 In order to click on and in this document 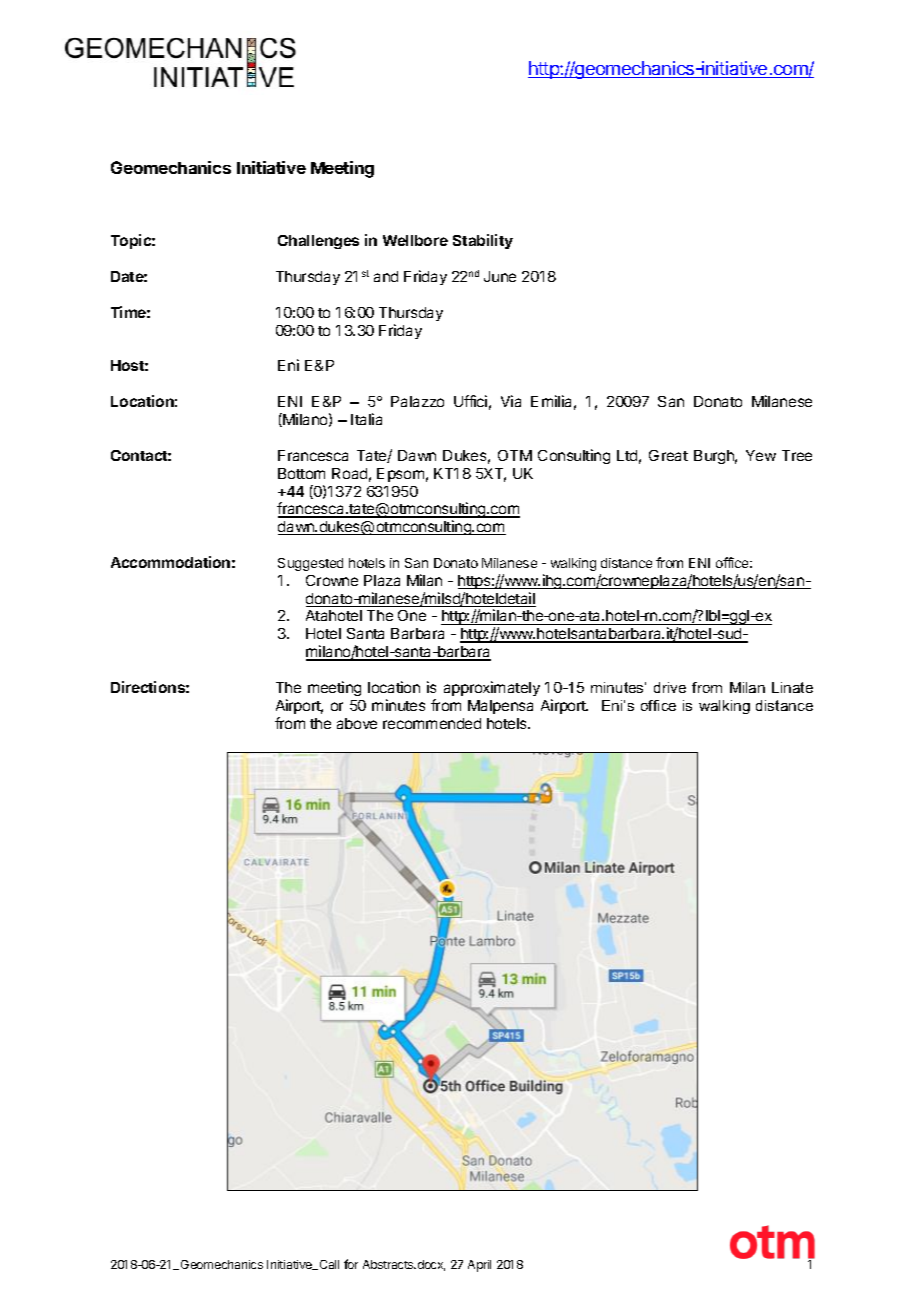, I will do `click(386, 276)`.
